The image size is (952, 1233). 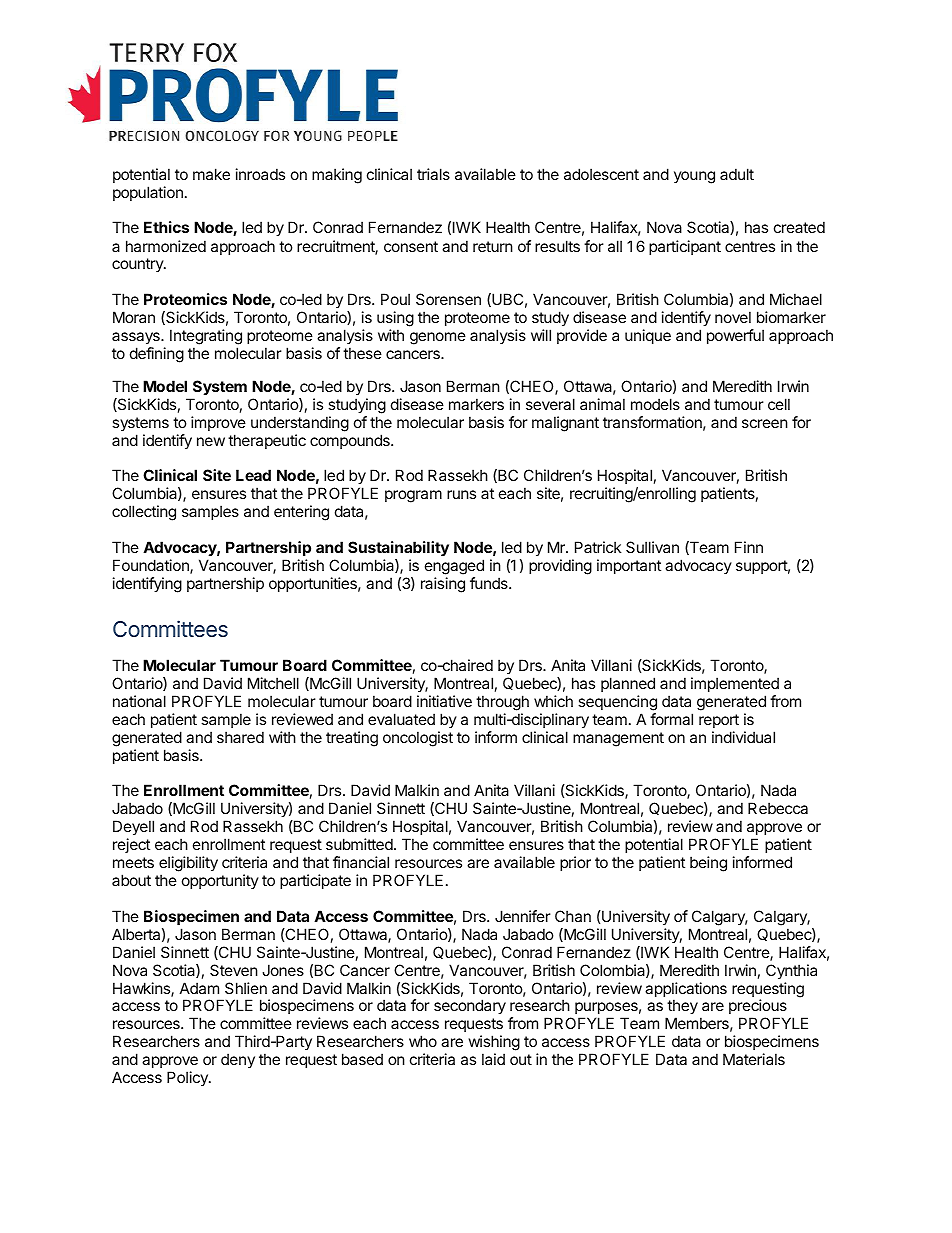 What do you see at coordinates (735, 684) in the document?
I see `implemented` at bounding box center [735, 684].
